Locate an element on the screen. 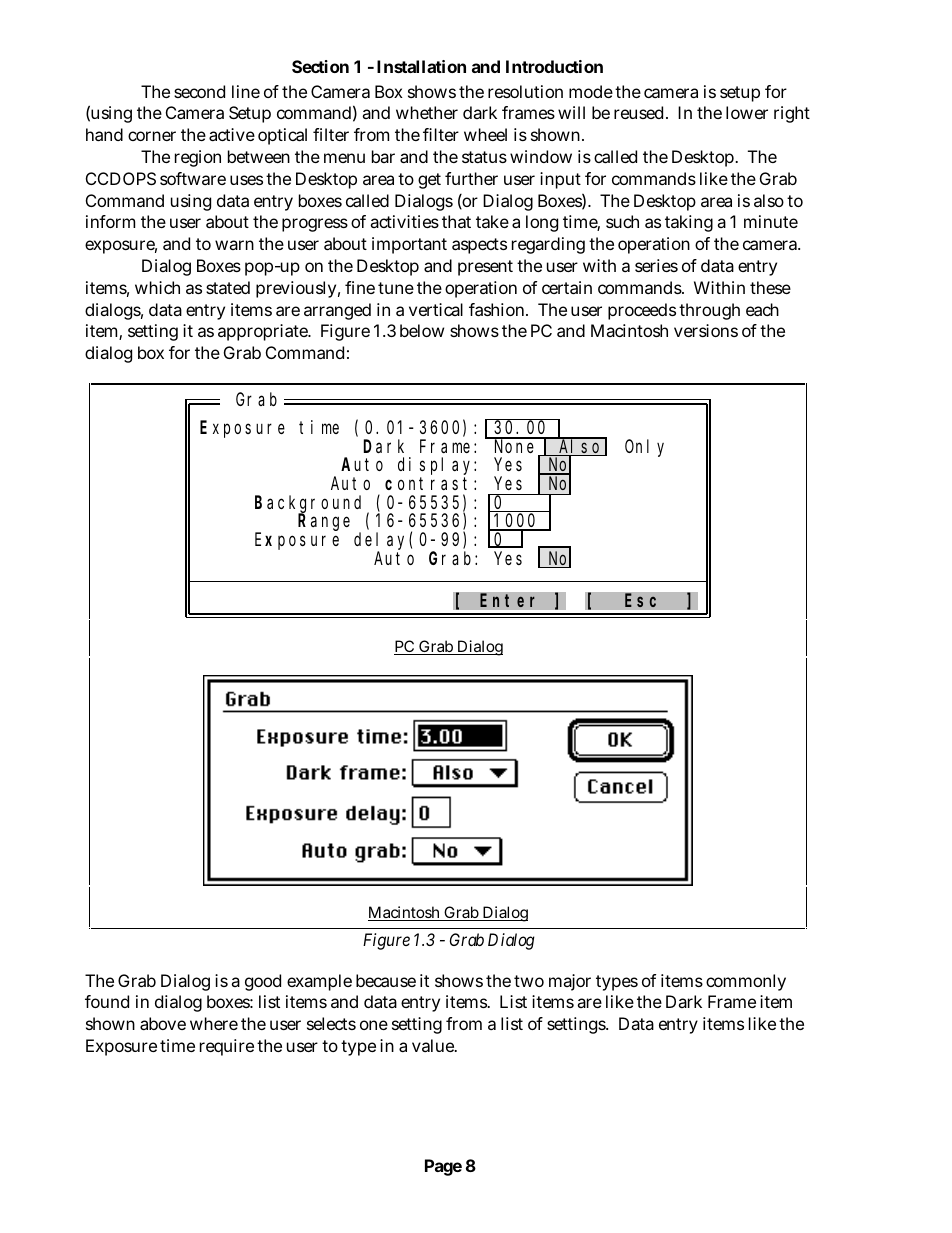 This screenshot has width=952, height=1233. require is located at coordinates (227, 1047).
